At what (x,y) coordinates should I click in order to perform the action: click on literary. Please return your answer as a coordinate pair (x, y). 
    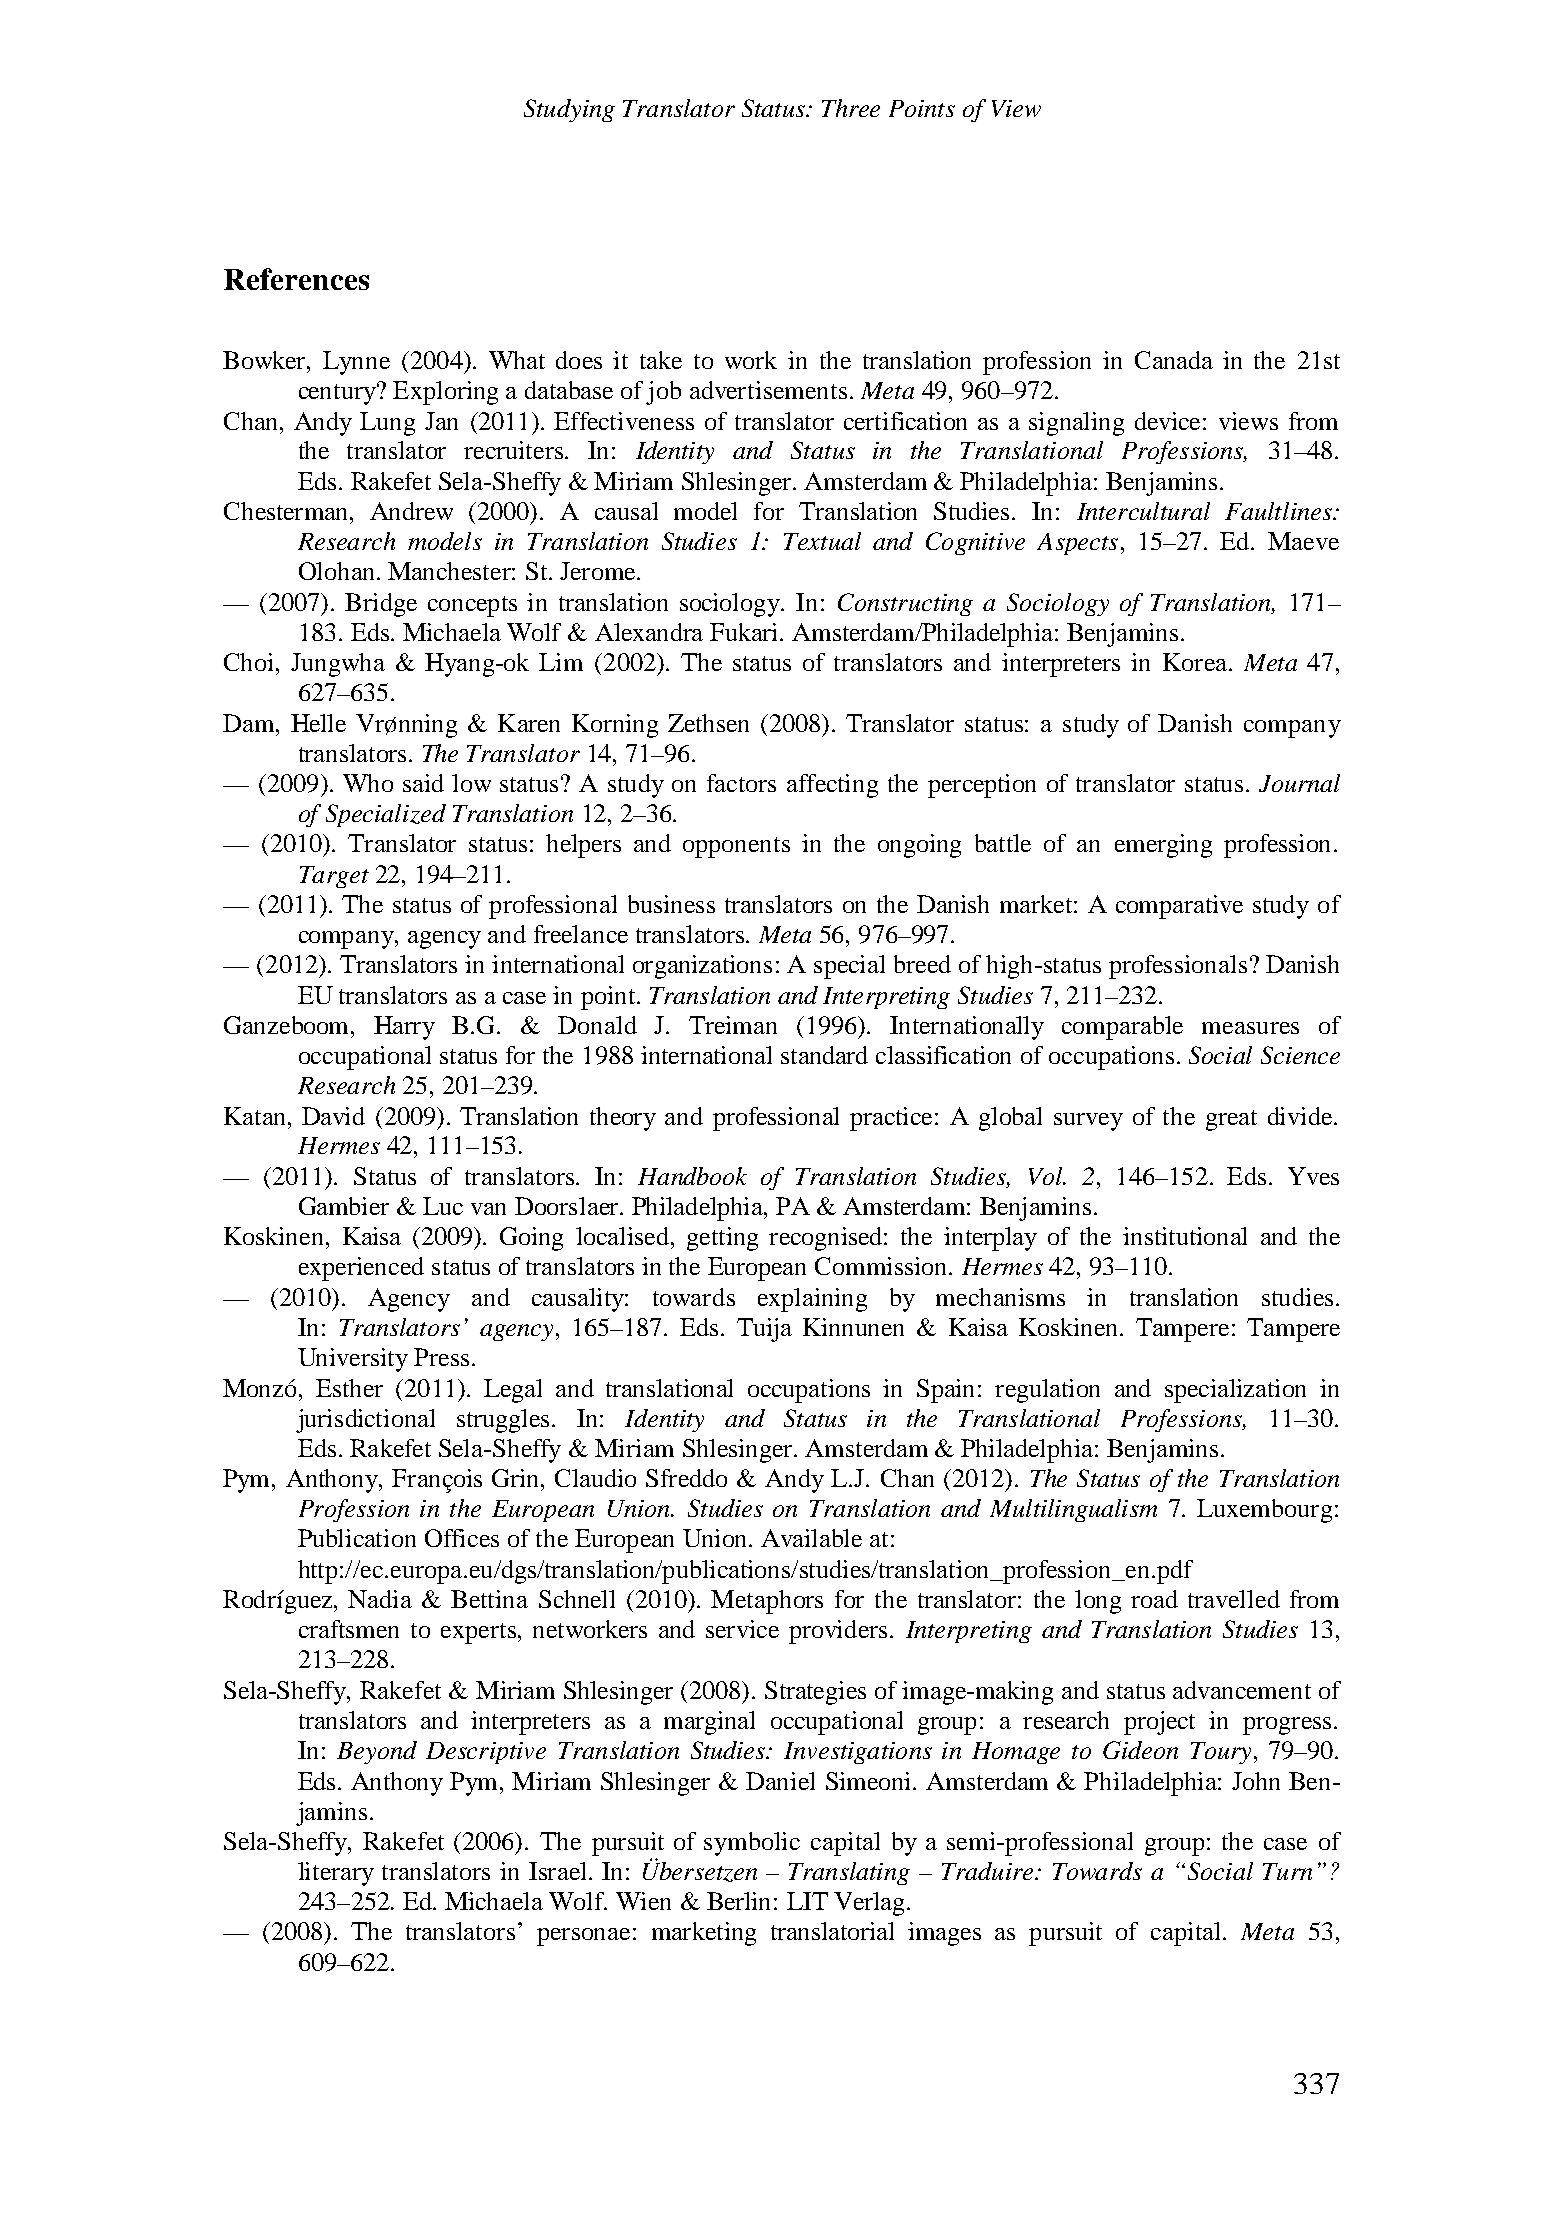
    Looking at the image, I should click on (336, 1874).
